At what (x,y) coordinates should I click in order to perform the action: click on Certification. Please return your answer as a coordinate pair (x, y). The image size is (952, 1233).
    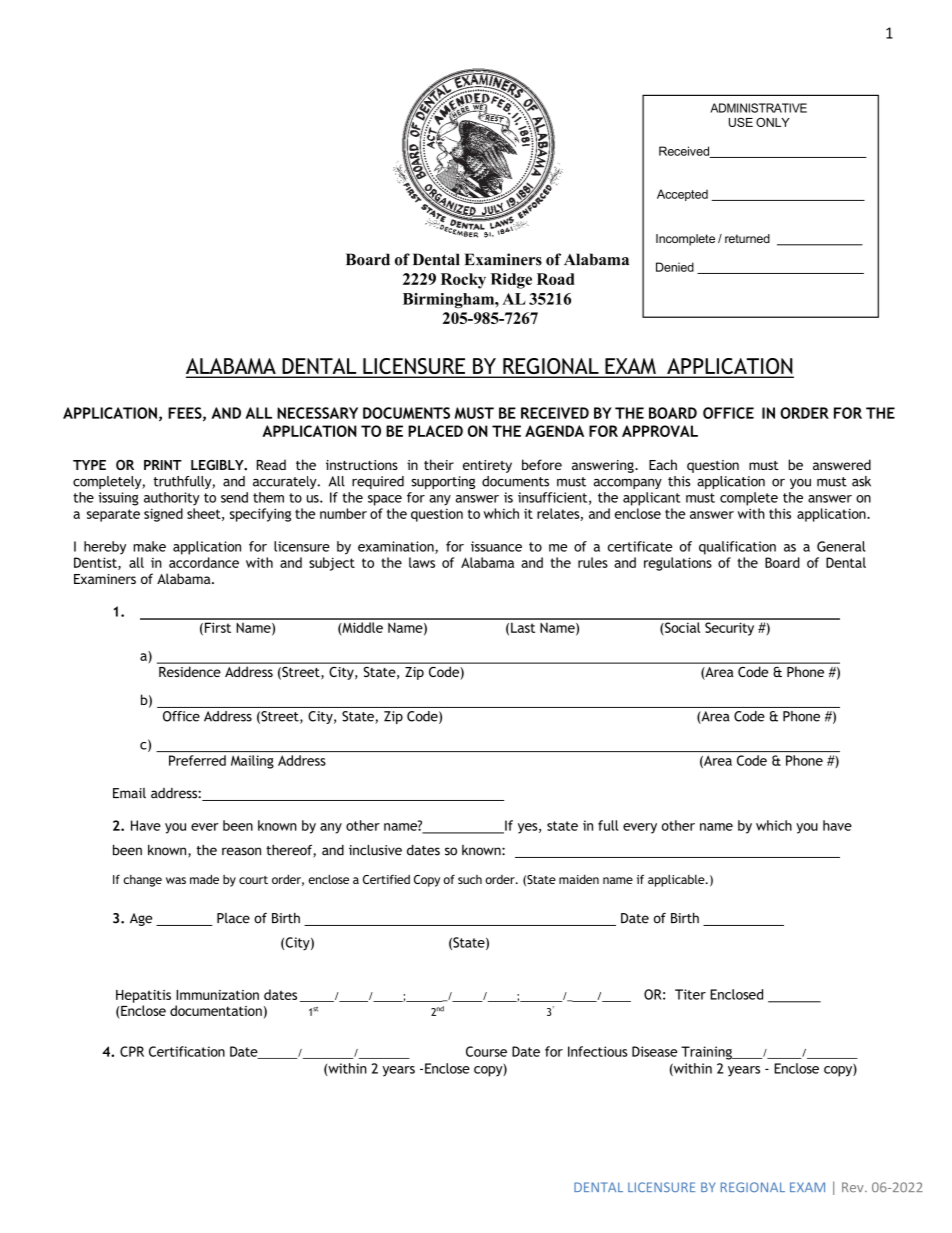
    Looking at the image, I should click on (187, 1051).
